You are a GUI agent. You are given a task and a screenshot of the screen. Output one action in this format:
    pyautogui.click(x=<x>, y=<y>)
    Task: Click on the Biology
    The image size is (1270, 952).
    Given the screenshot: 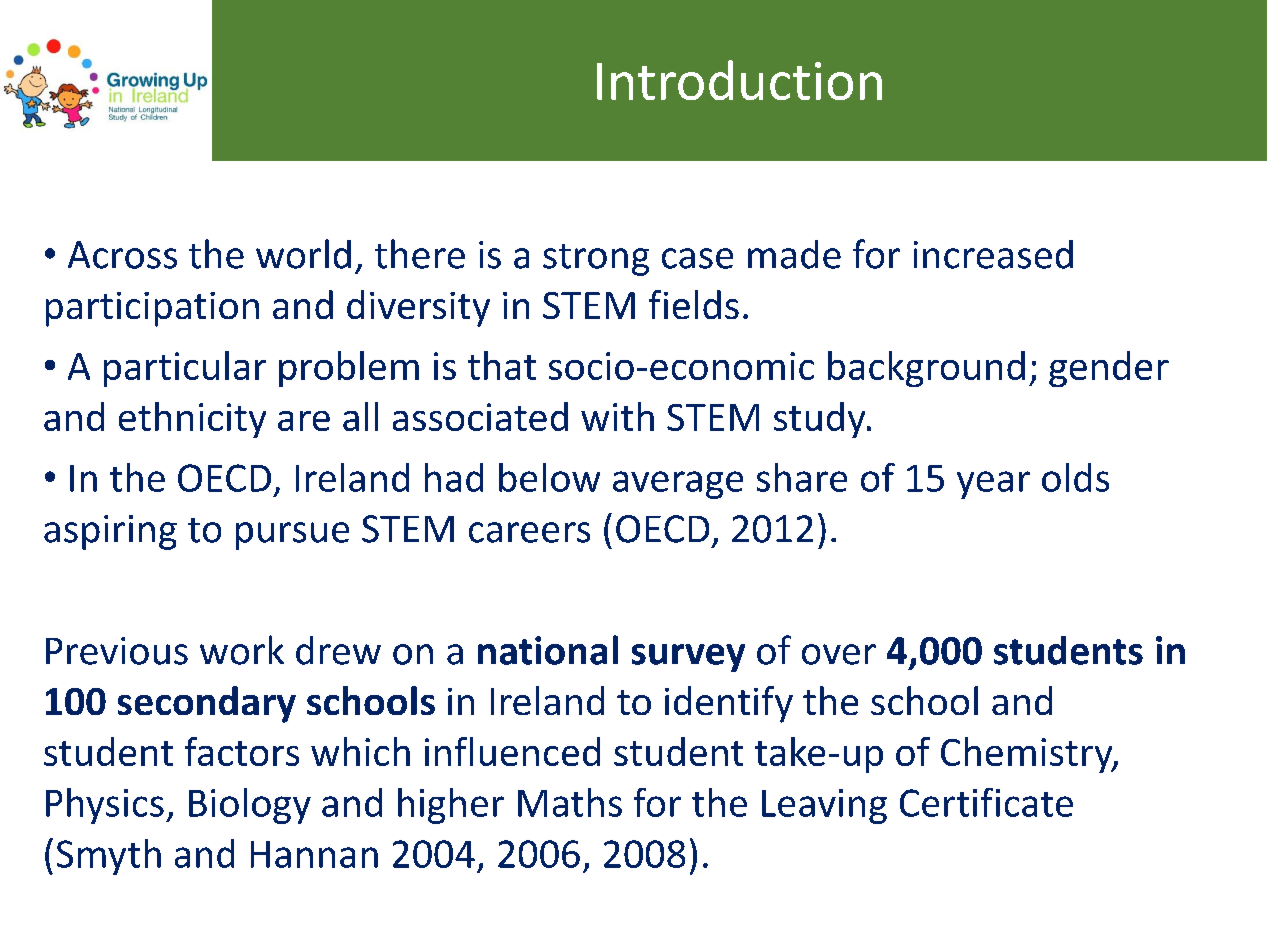 What is the action you would take?
    pyautogui.click(x=250, y=806)
